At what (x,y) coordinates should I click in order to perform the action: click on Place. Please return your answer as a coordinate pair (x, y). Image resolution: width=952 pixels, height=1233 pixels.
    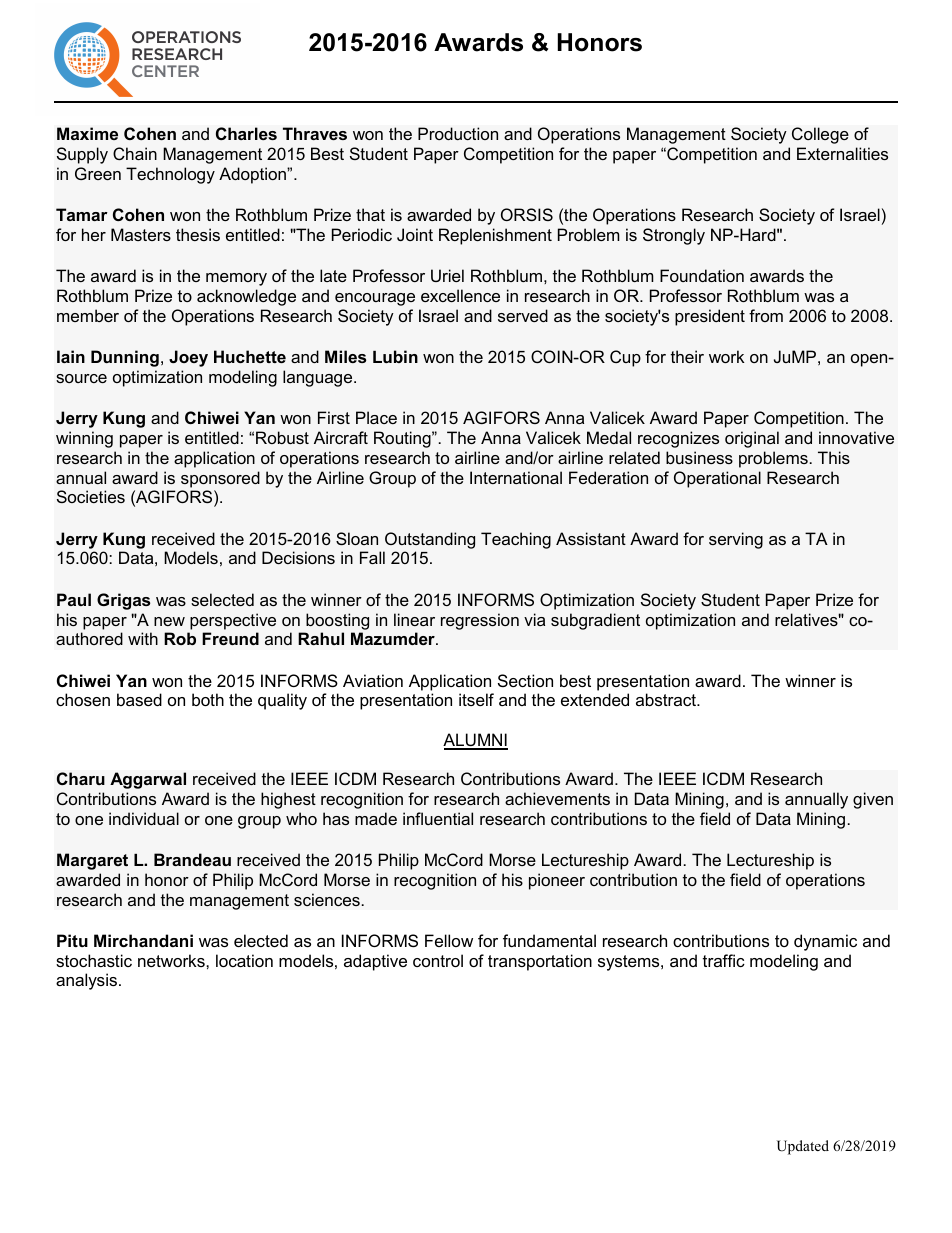
    Looking at the image, I should click on (376, 417).
